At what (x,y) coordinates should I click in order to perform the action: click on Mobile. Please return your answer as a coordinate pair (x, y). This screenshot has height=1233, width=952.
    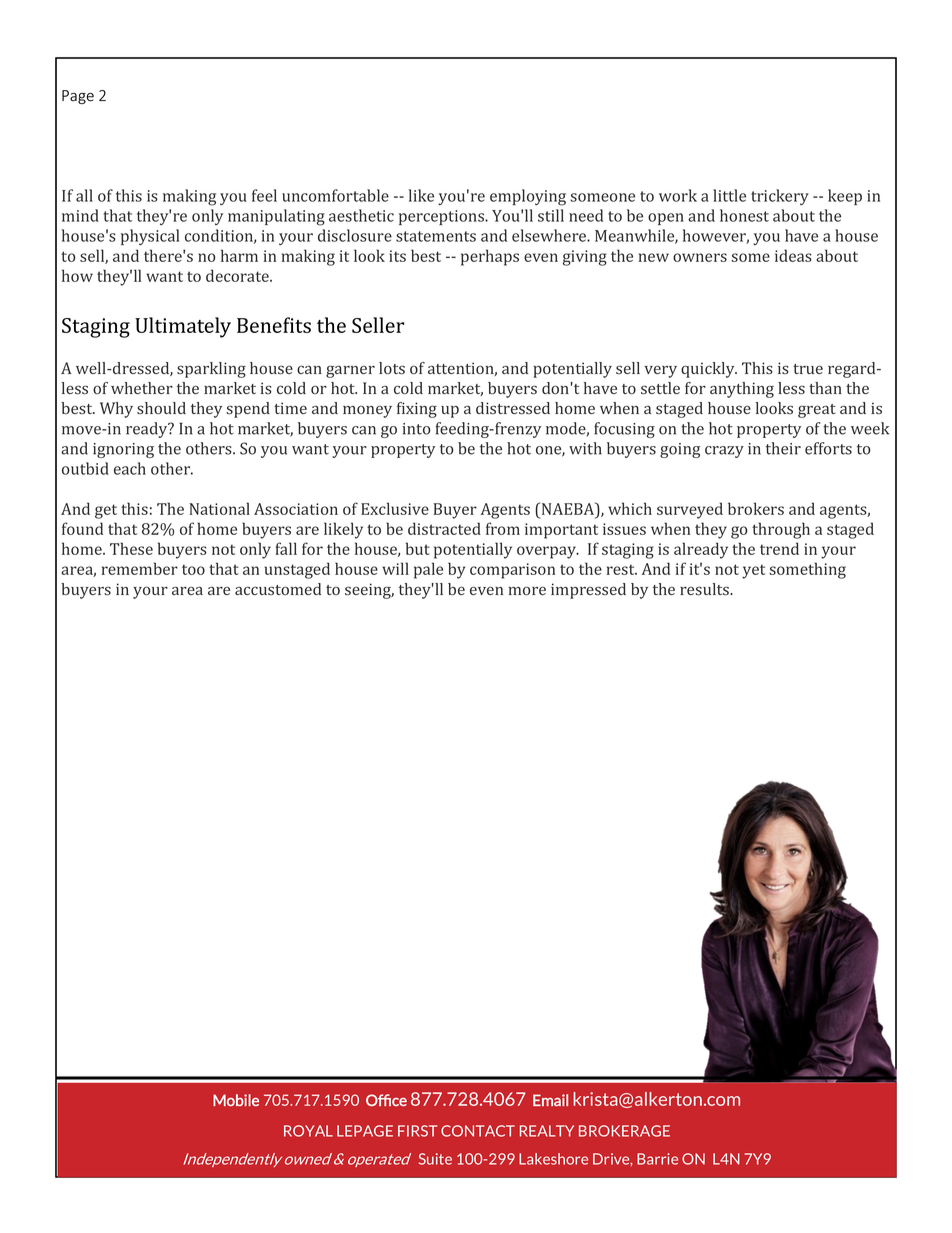
    Looking at the image, I should click on (236, 1100).
